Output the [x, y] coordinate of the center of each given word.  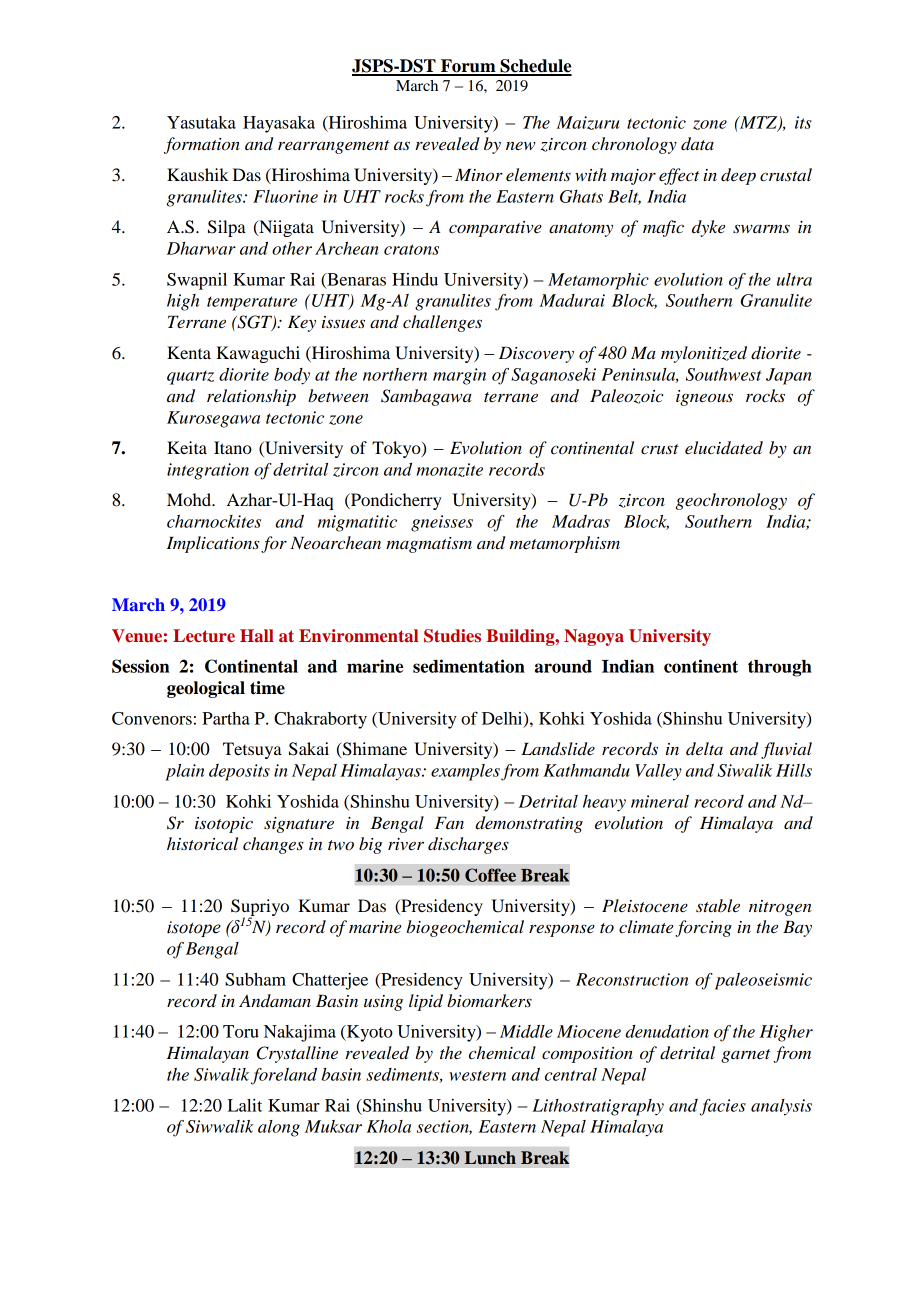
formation [202, 145]
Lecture [204, 635]
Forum [468, 67]
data [697, 144]
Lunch [490, 1158]
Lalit [245, 1105]
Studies [452, 636]
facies [723, 1107]
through [780, 668]
